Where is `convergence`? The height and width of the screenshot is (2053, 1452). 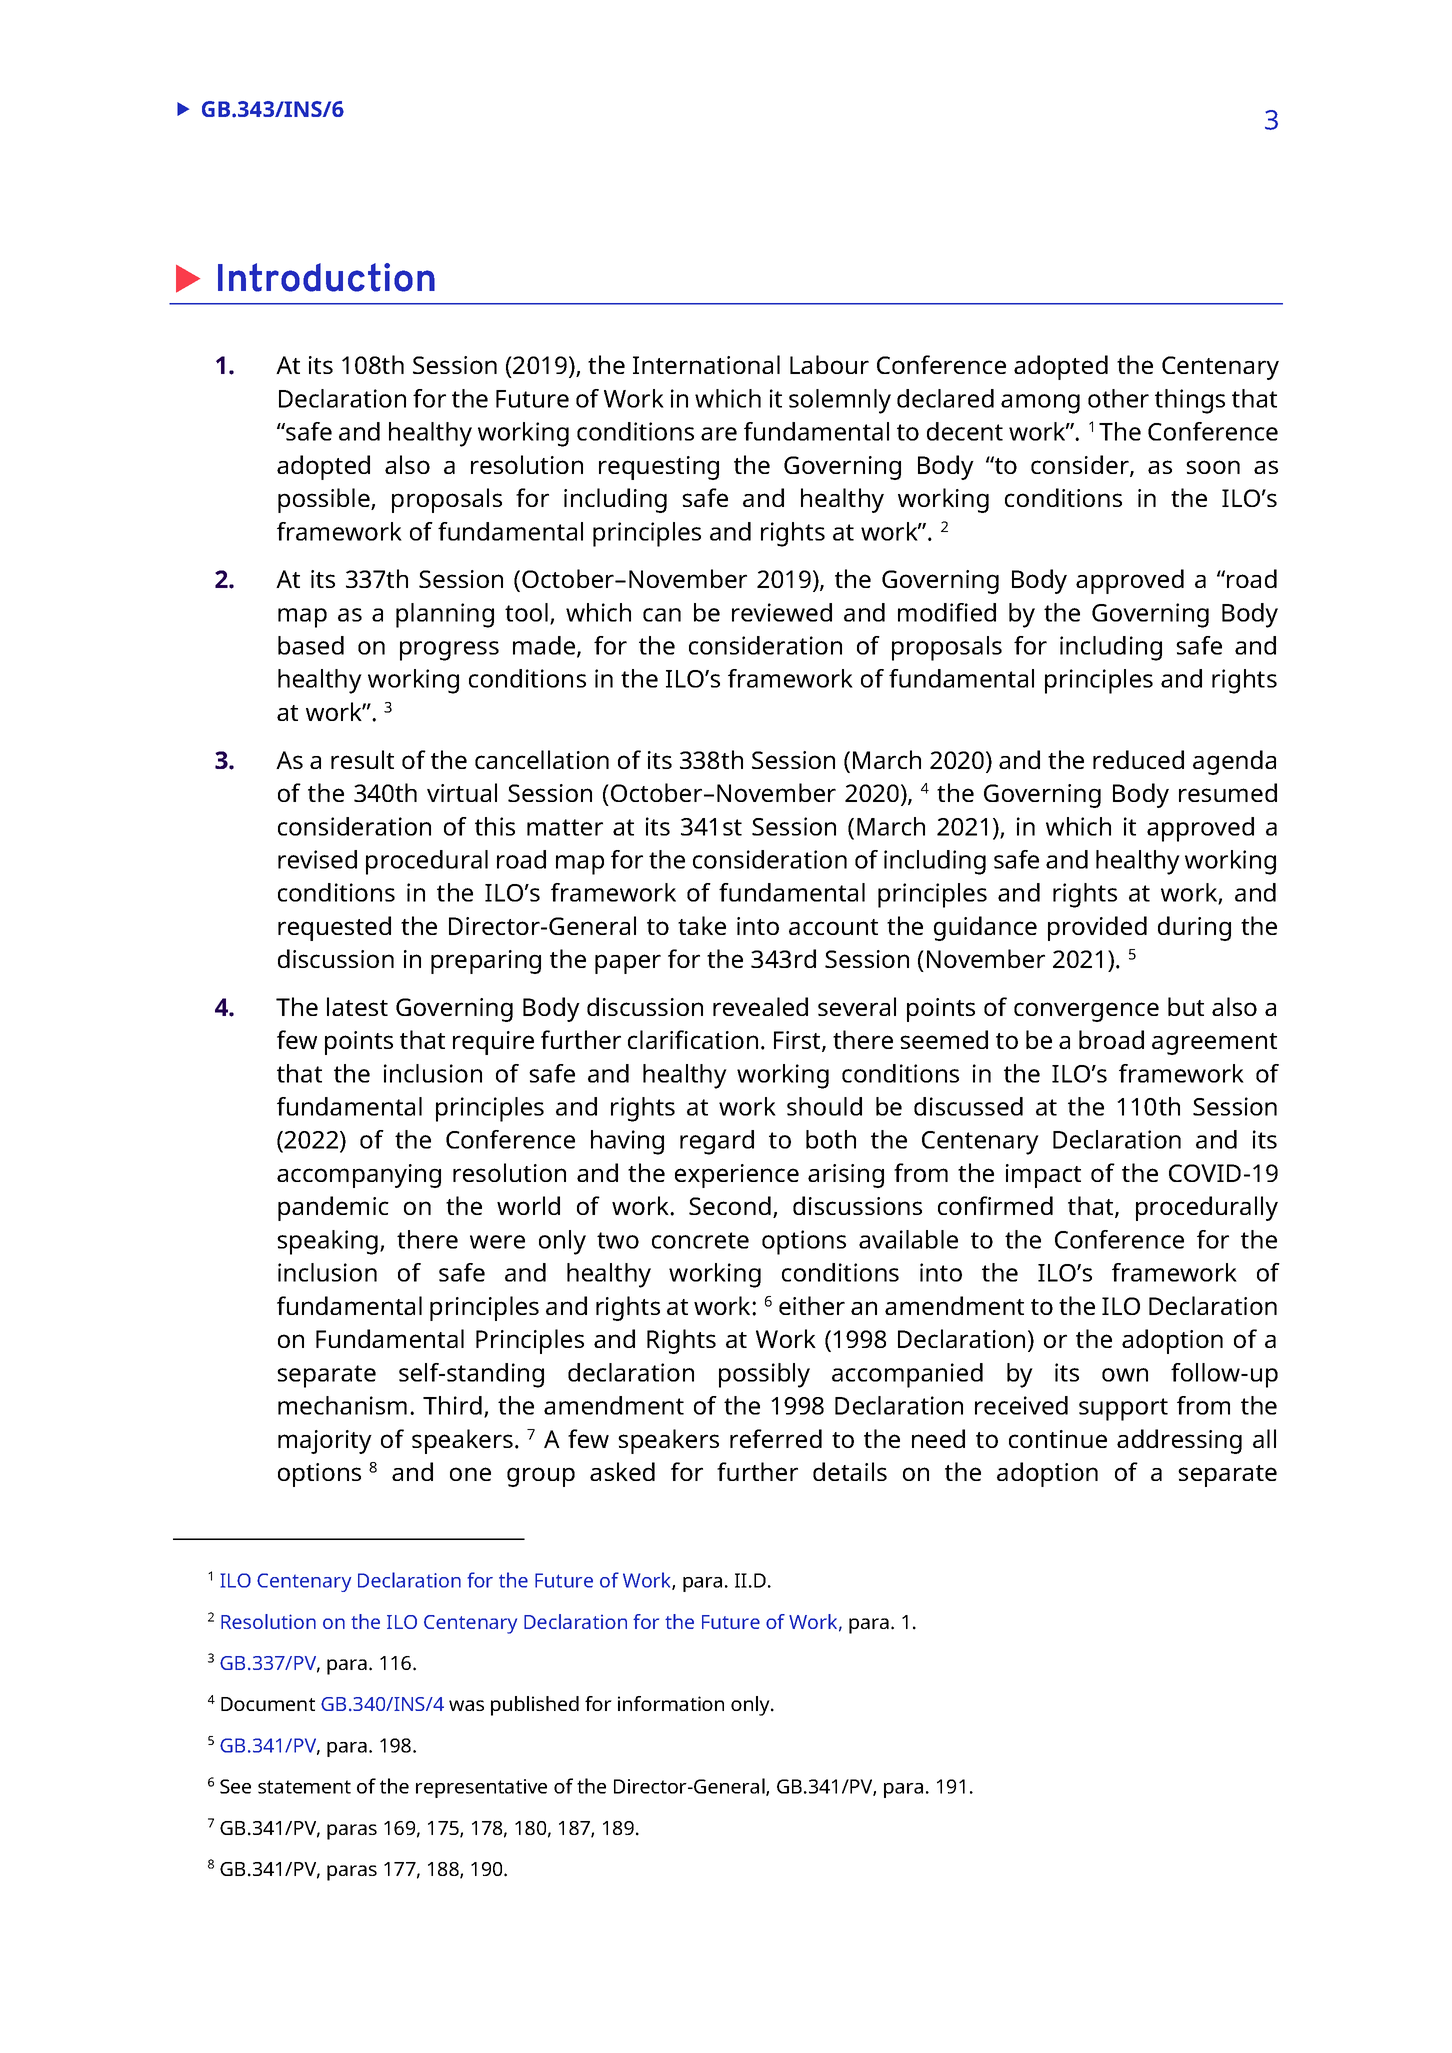
convergence is located at coordinates (1086, 1012).
